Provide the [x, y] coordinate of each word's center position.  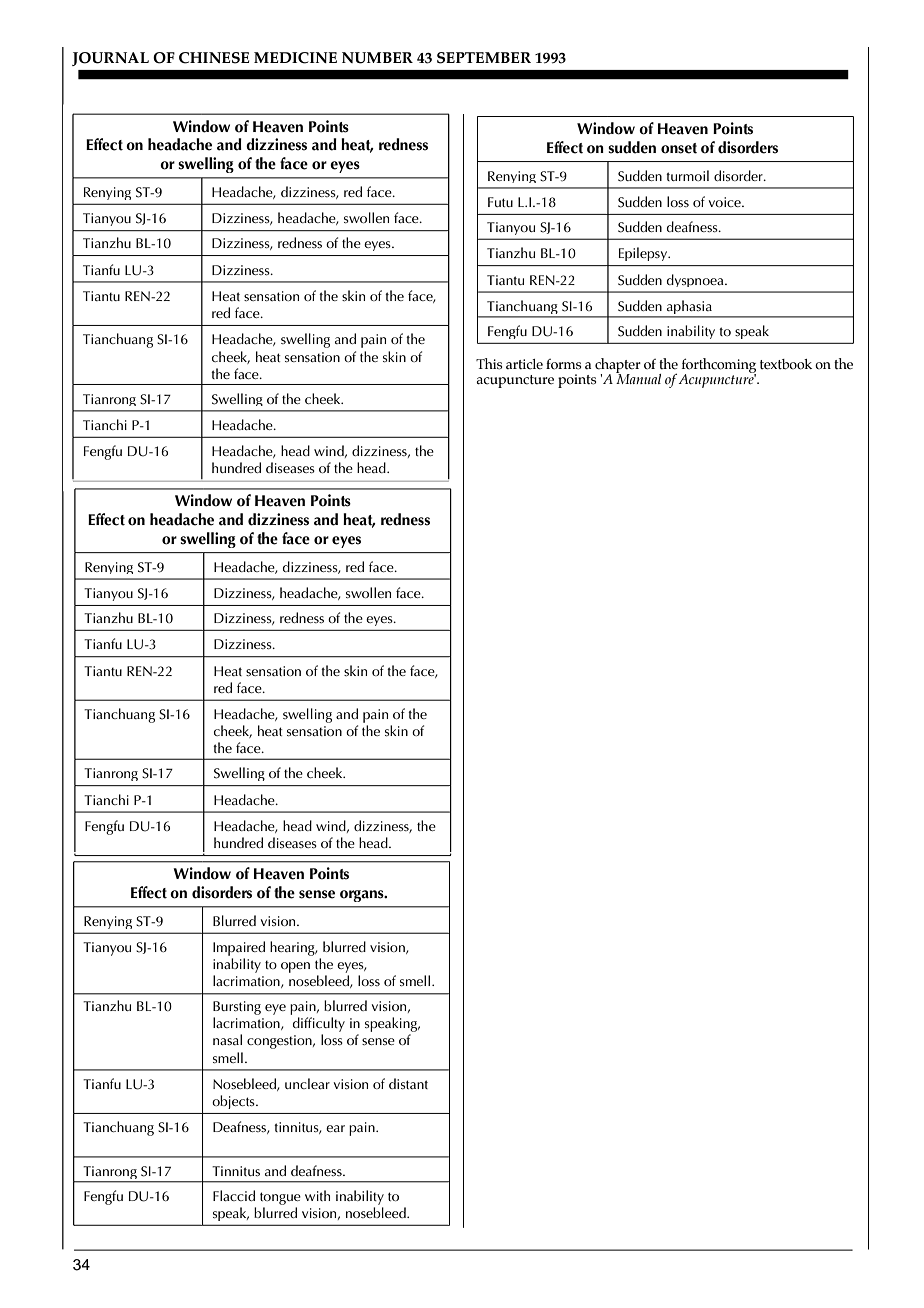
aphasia [689, 308]
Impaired [239, 948]
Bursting [237, 1009]
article [524, 364]
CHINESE [214, 58]
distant [408, 1083]
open [295, 967]
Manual [638, 378]
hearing [293, 948]
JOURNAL [110, 59]
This [489, 364]
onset [679, 148]
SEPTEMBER [484, 58]
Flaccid [234, 1195]
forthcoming [719, 366]
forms [564, 364]
